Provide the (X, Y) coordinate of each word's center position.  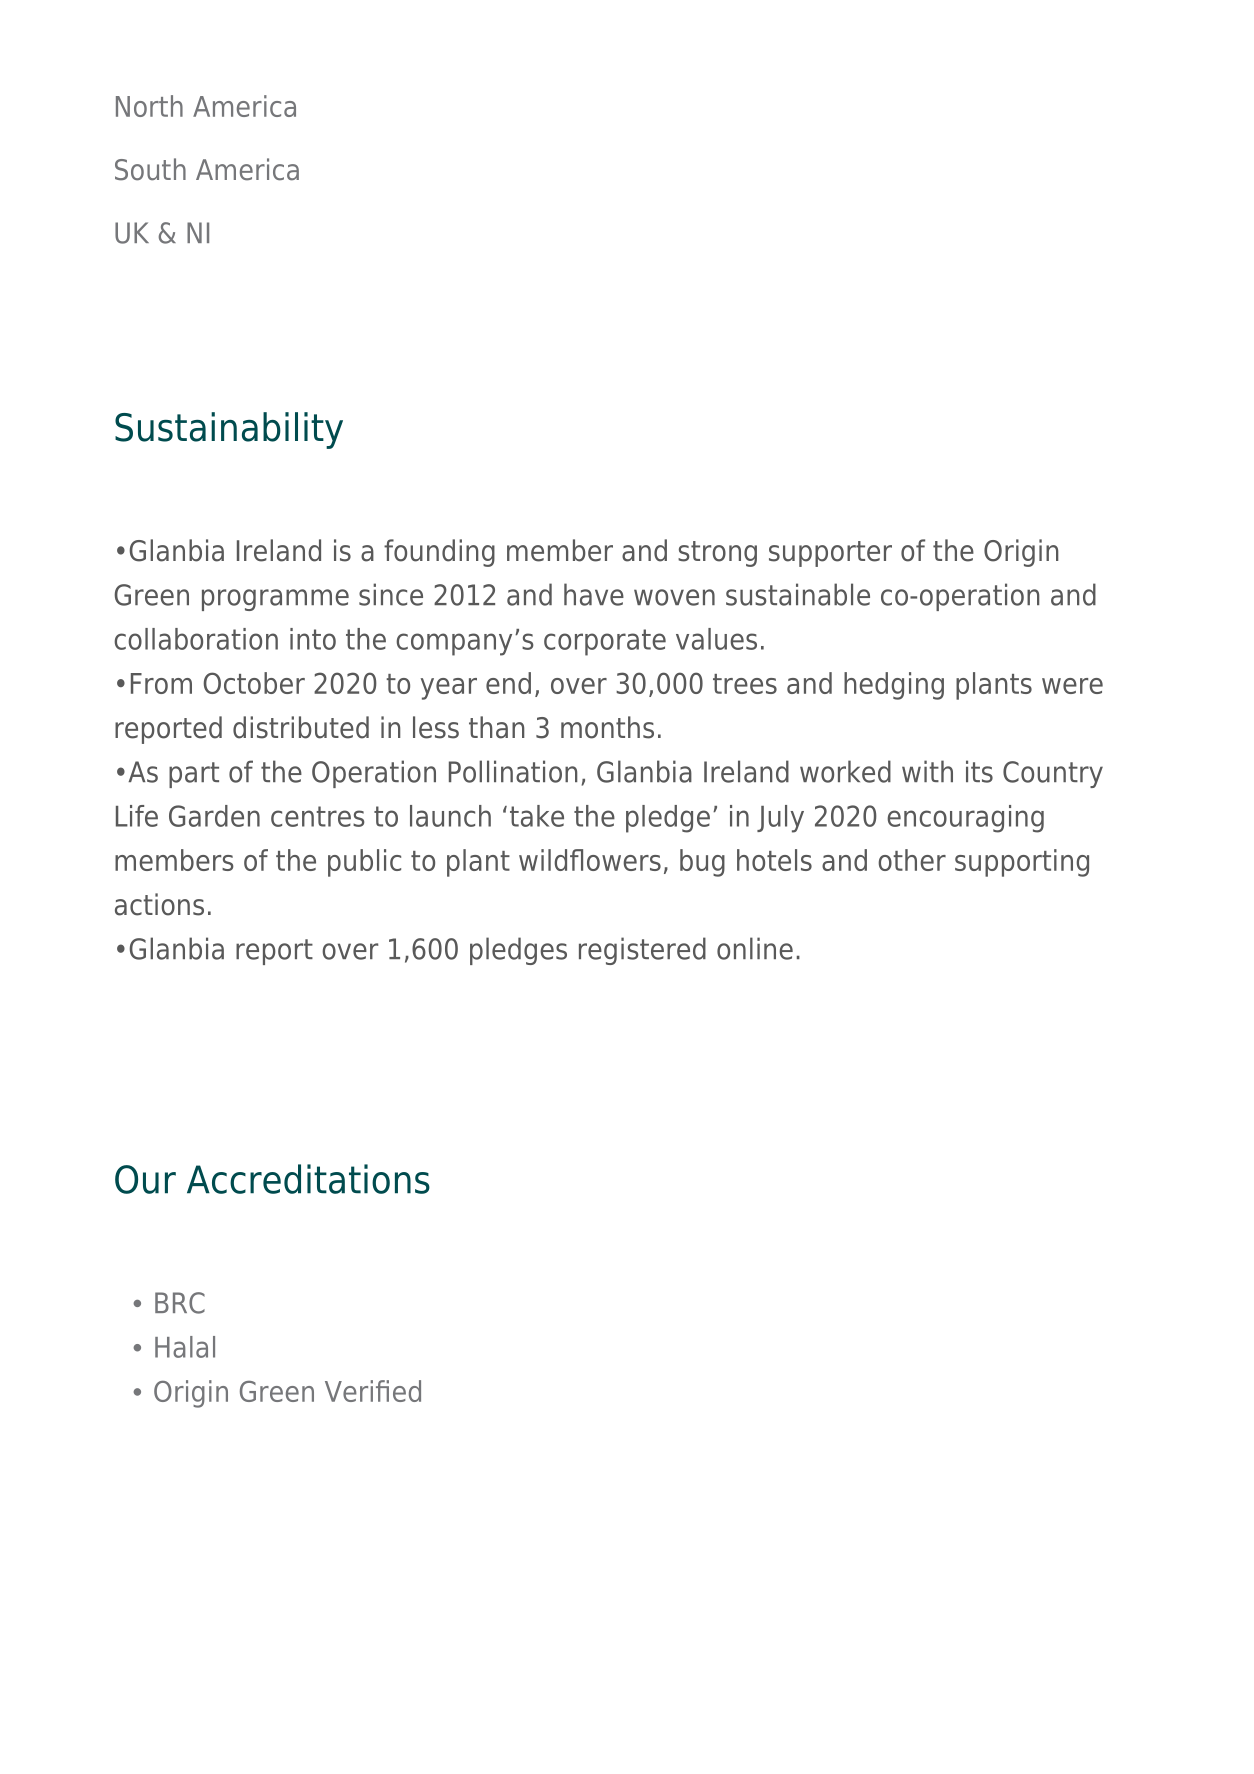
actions (159, 904)
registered (642, 951)
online (755, 948)
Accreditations (308, 1179)
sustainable (798, 594)
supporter (830, 554)
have (594, 594)
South (150, 169)
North (149, 106)
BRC (180, 1303)
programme (275, 600)
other (912, 860)
